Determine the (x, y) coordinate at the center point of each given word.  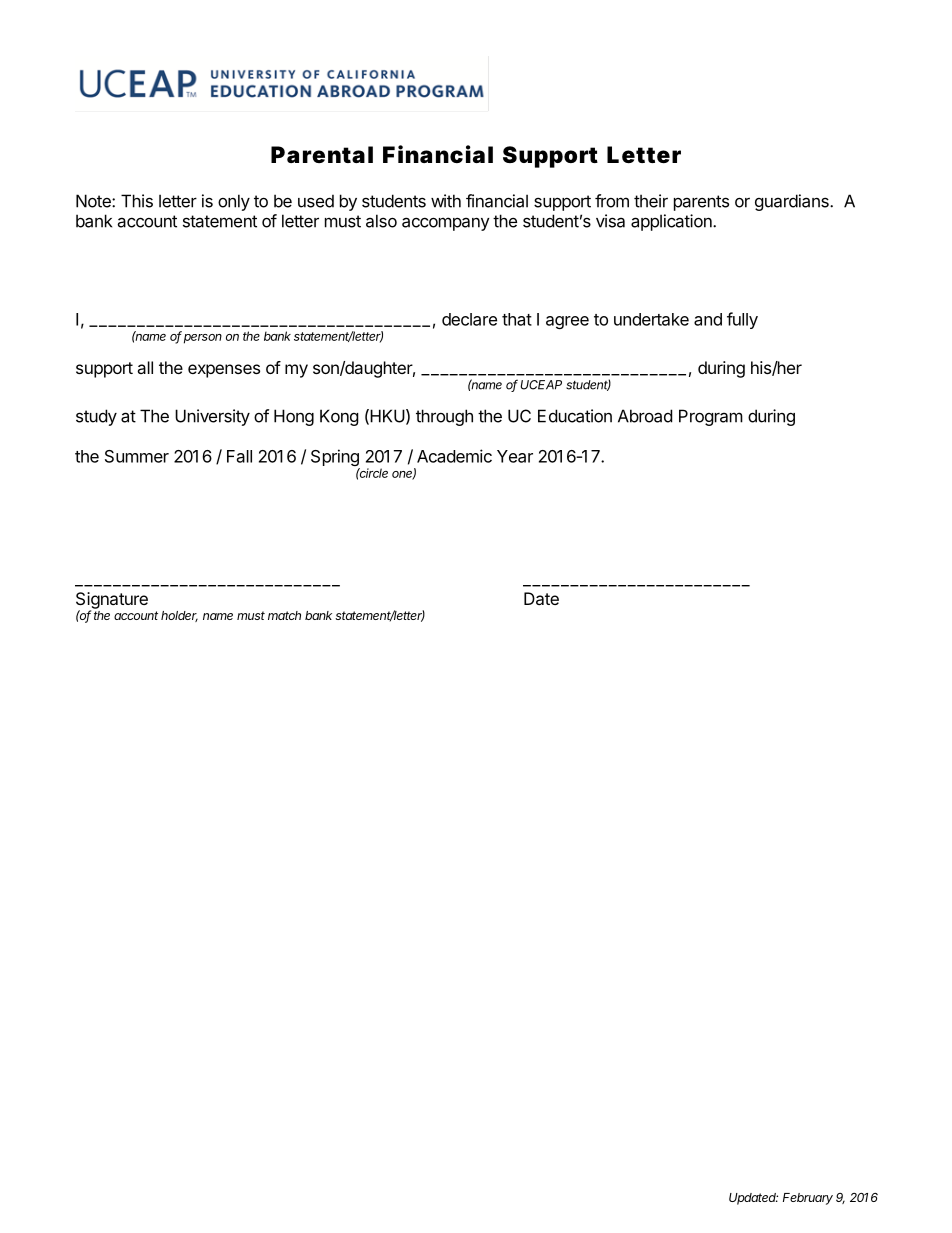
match (284, 615)
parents (701, 203)
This (137, 201)
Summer (137, 456)
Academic (454, 456)
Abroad (645, 416)
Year (515, 456)
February (808, 1199)
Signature (112, 601)
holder (179, 616)
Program (711, 417)
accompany (446, 224)
